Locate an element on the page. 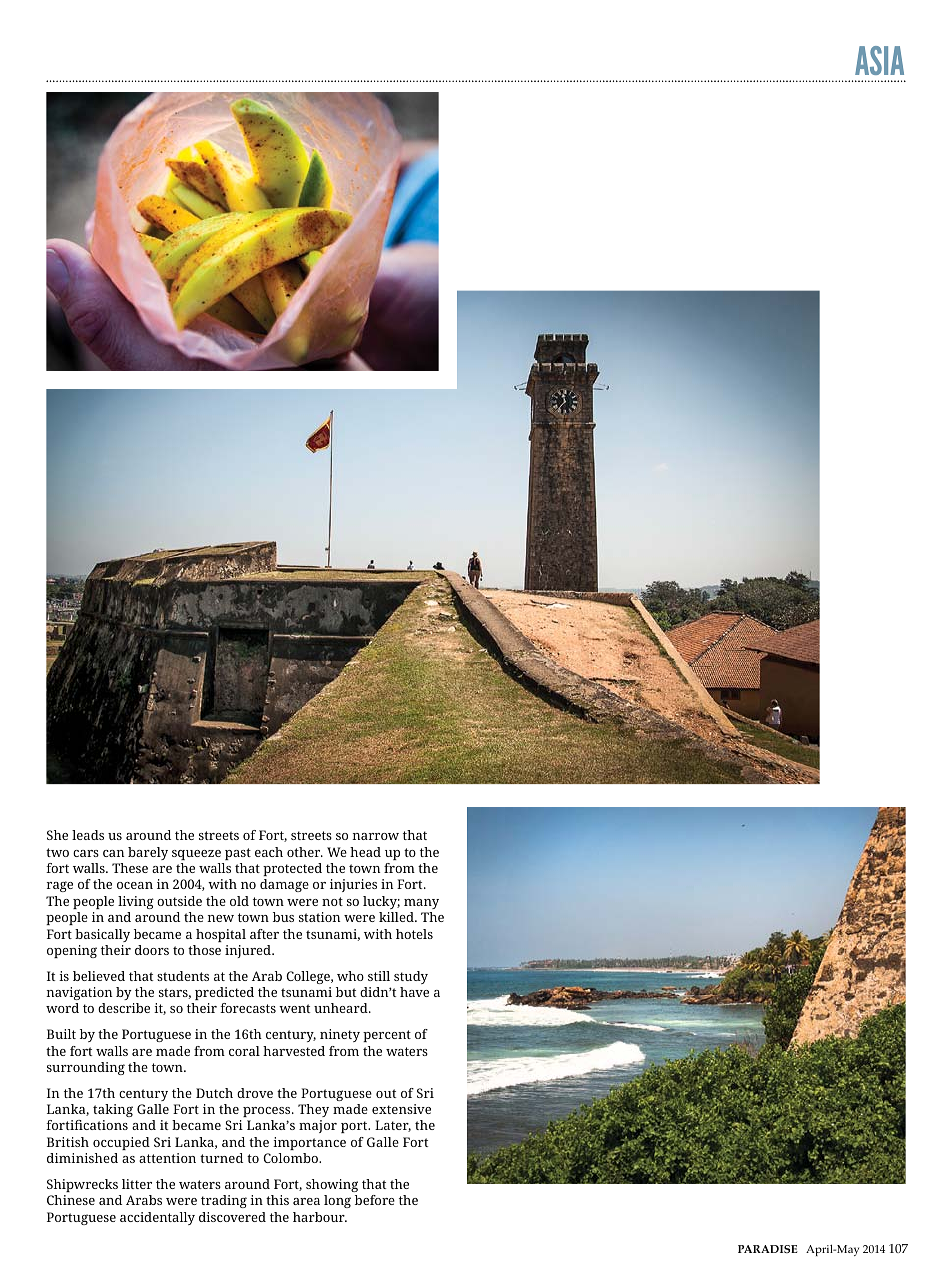  leads is located at coordinates (88, 835).
